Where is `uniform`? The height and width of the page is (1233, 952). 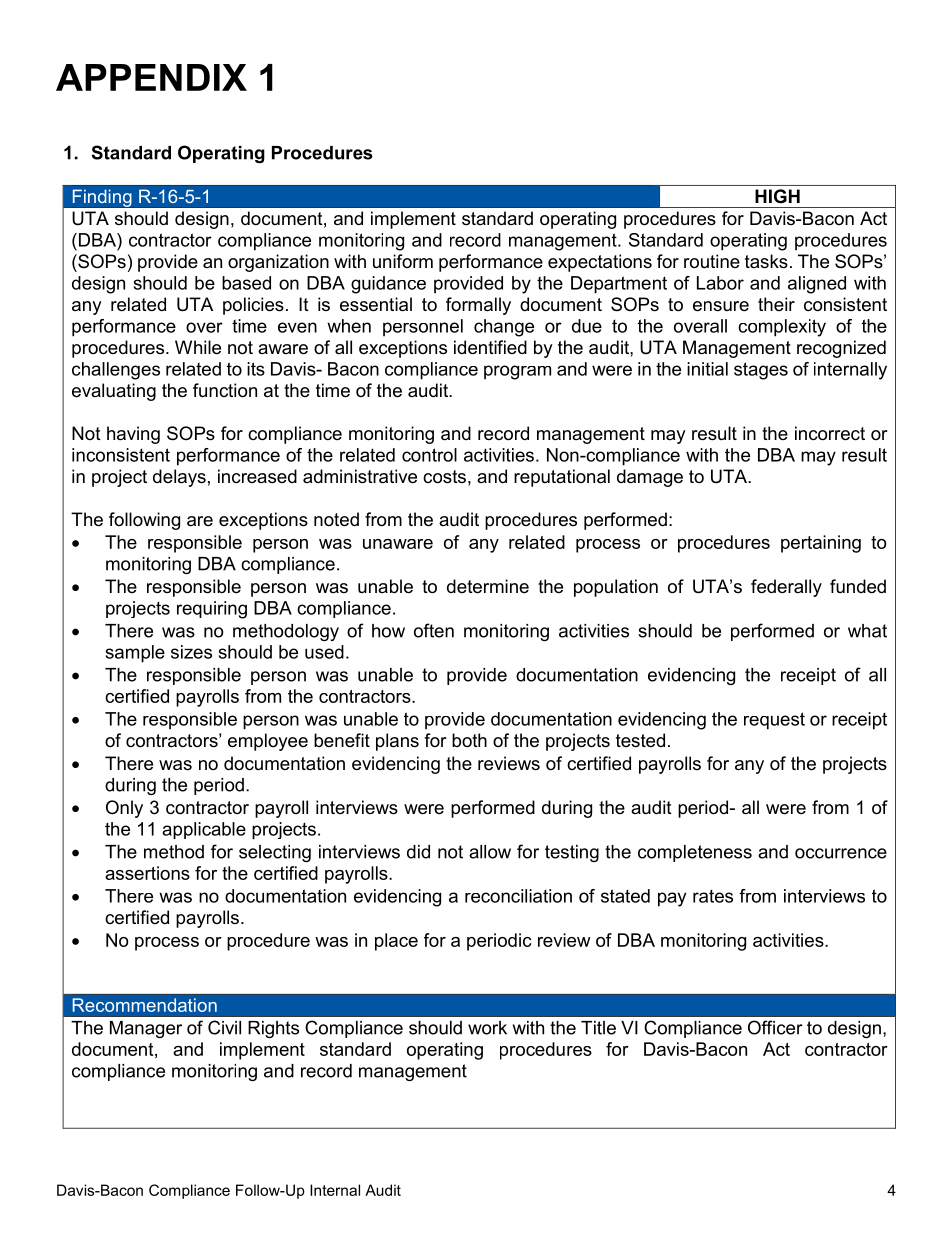 uniform is located at coordinates (403, 261).
